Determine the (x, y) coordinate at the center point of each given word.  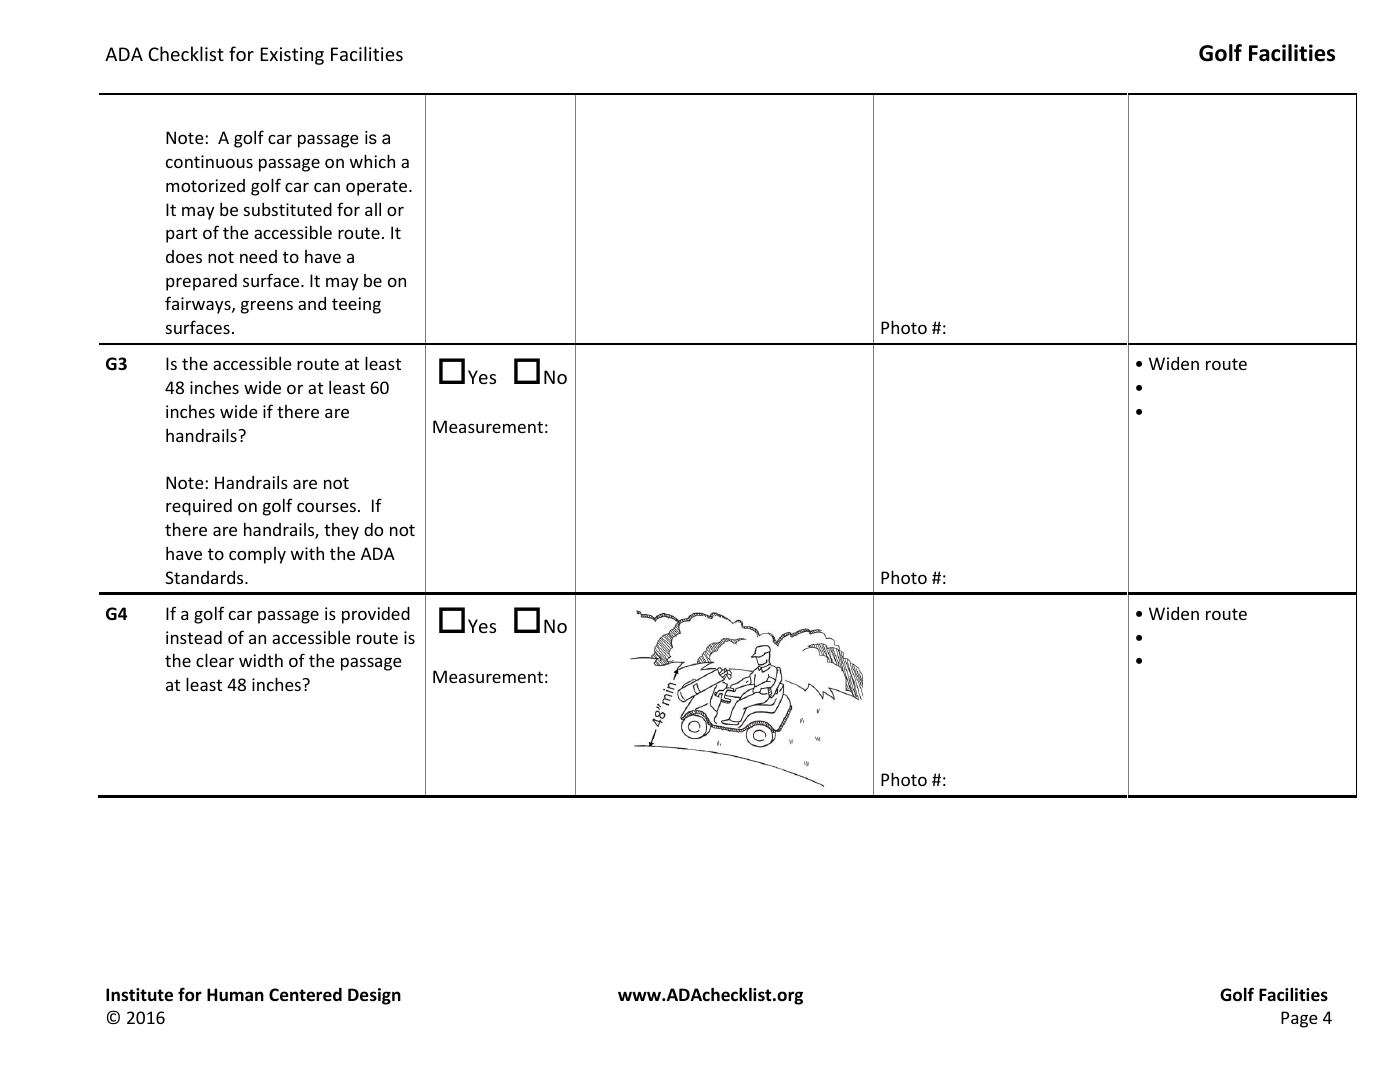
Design (374, 996)
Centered (305, 995)
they (341, 531)
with (307, 553)
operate (378, 188)
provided (376, 615)
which (372, 161)
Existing (292, 56)
